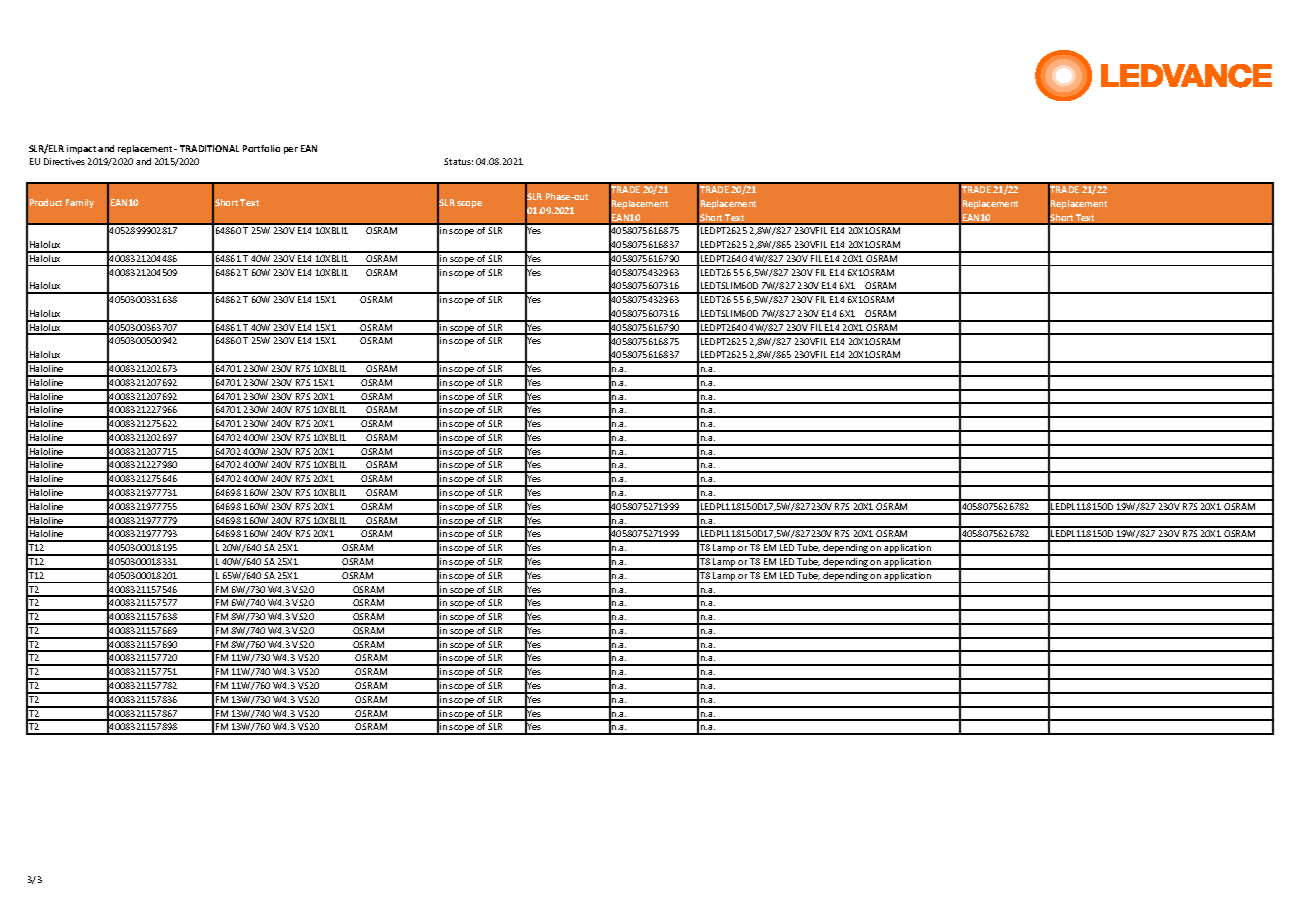 The height and width of the page is (924, 1308). What do you see at coordinates (80, 203) in the page?
I see `Family` at bounding box center [80, 203].
